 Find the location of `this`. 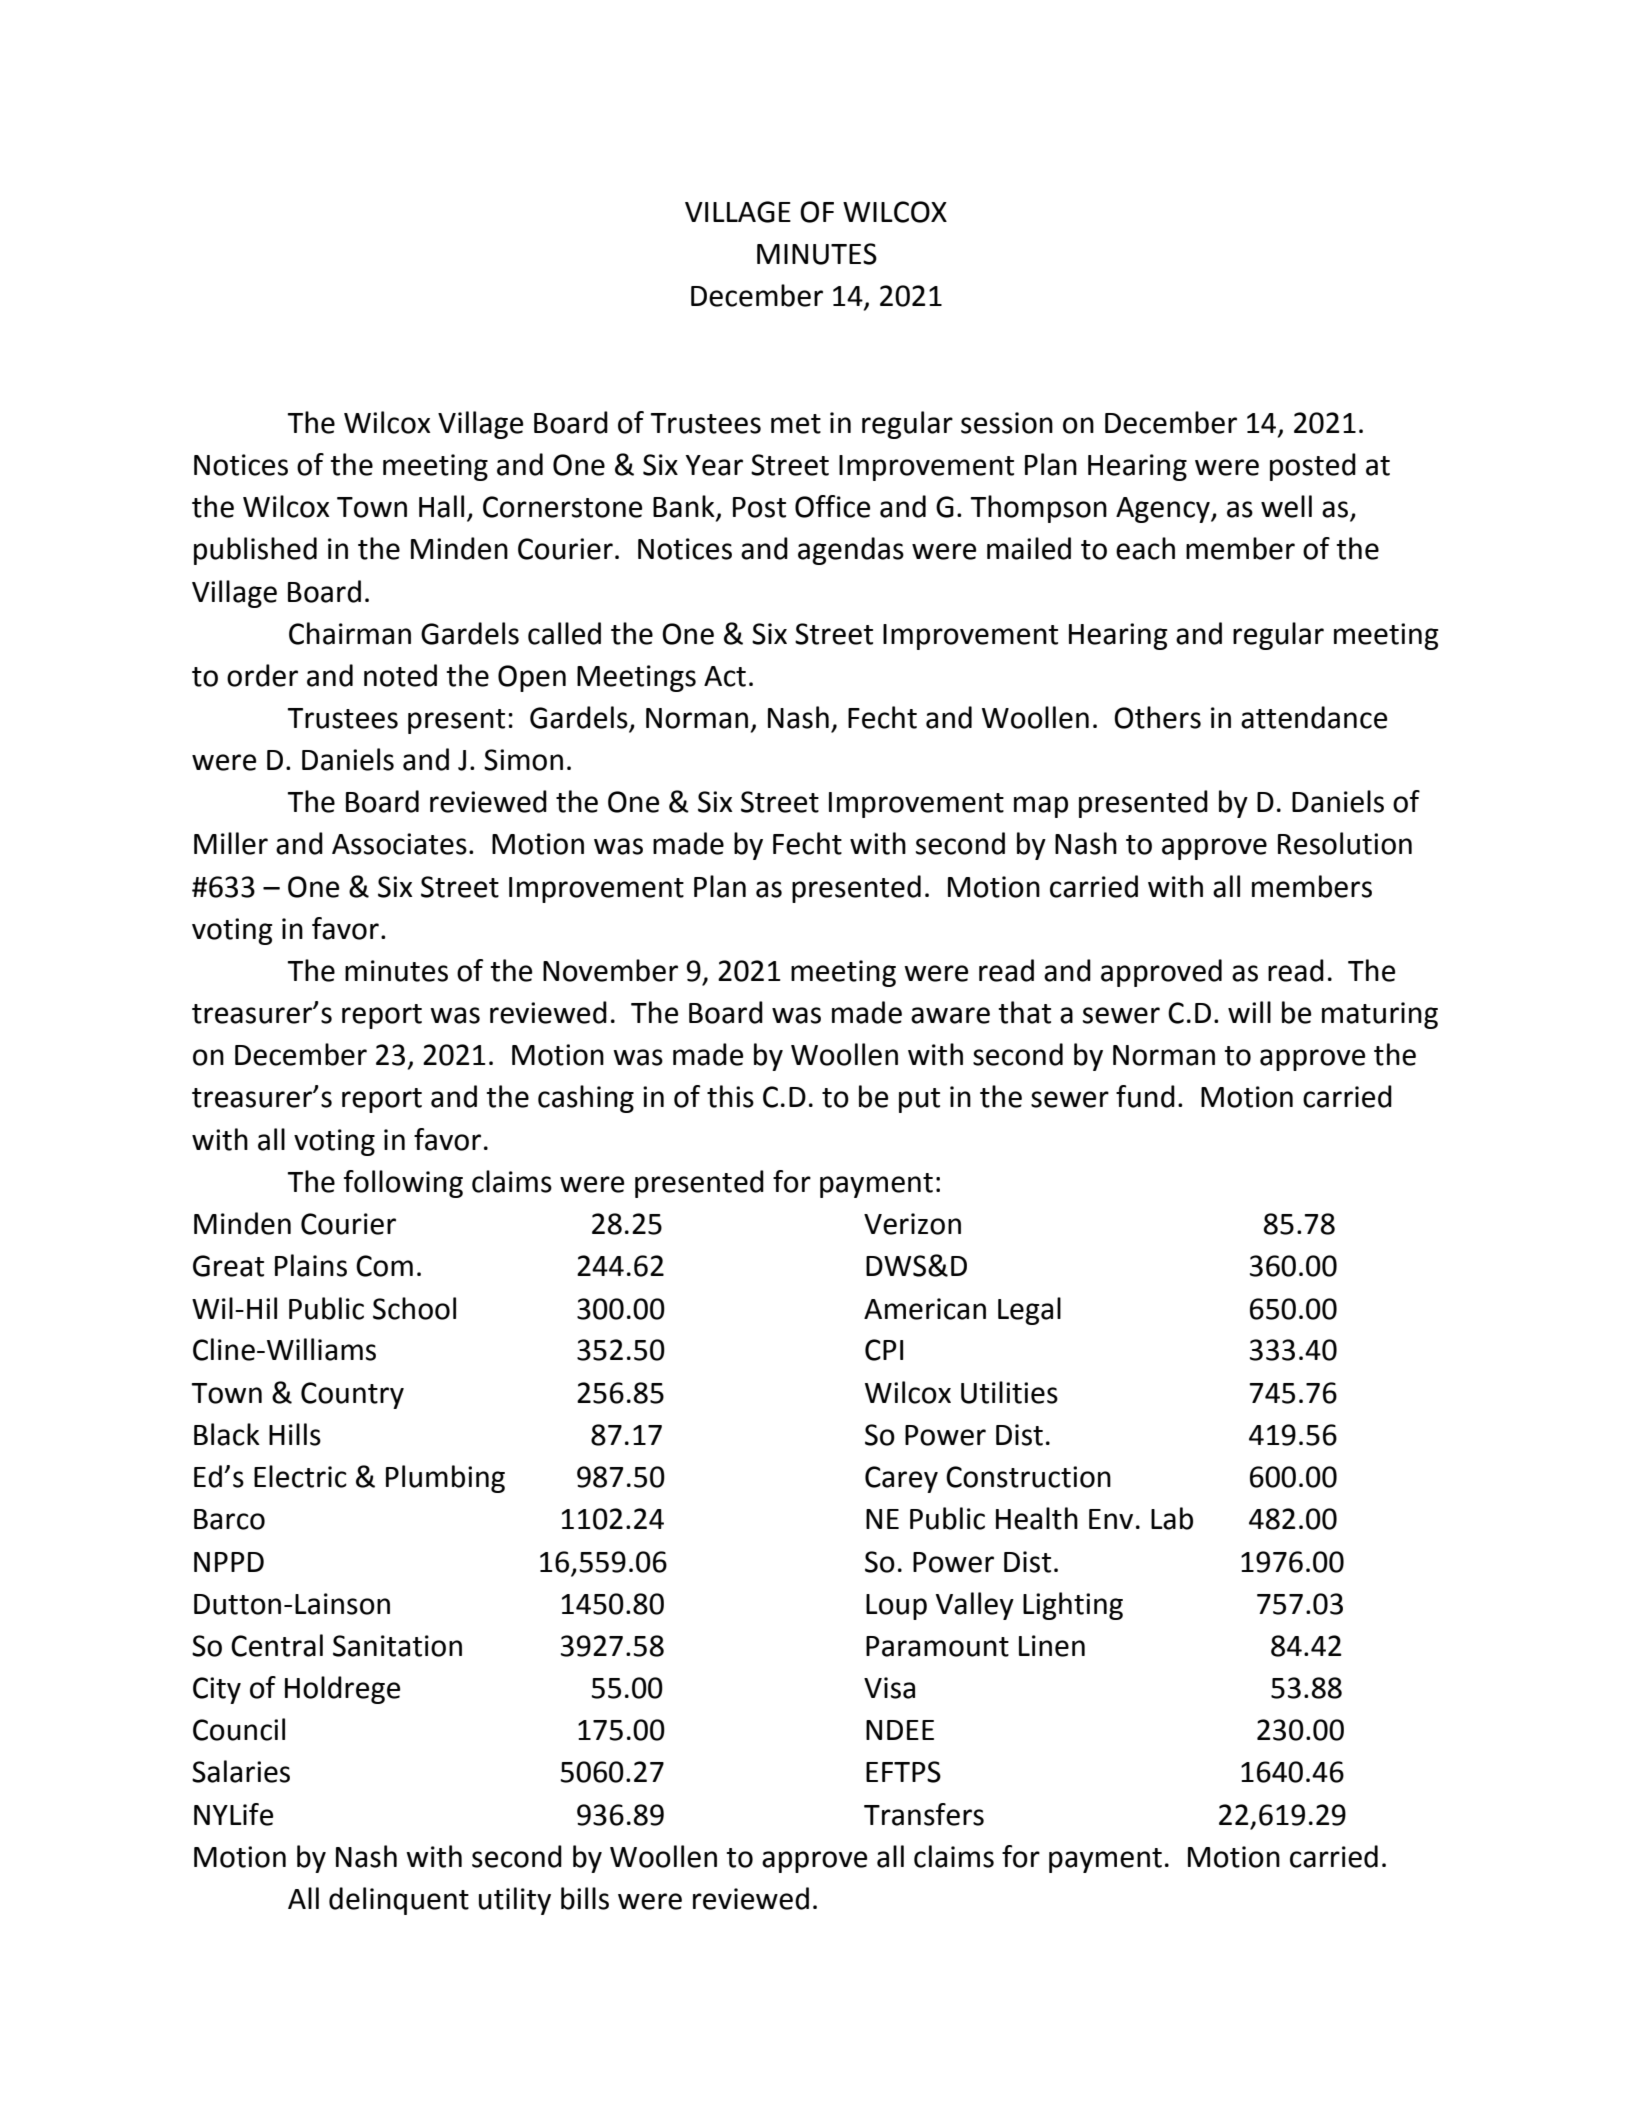

this is located at coordinates (730, 1096).
